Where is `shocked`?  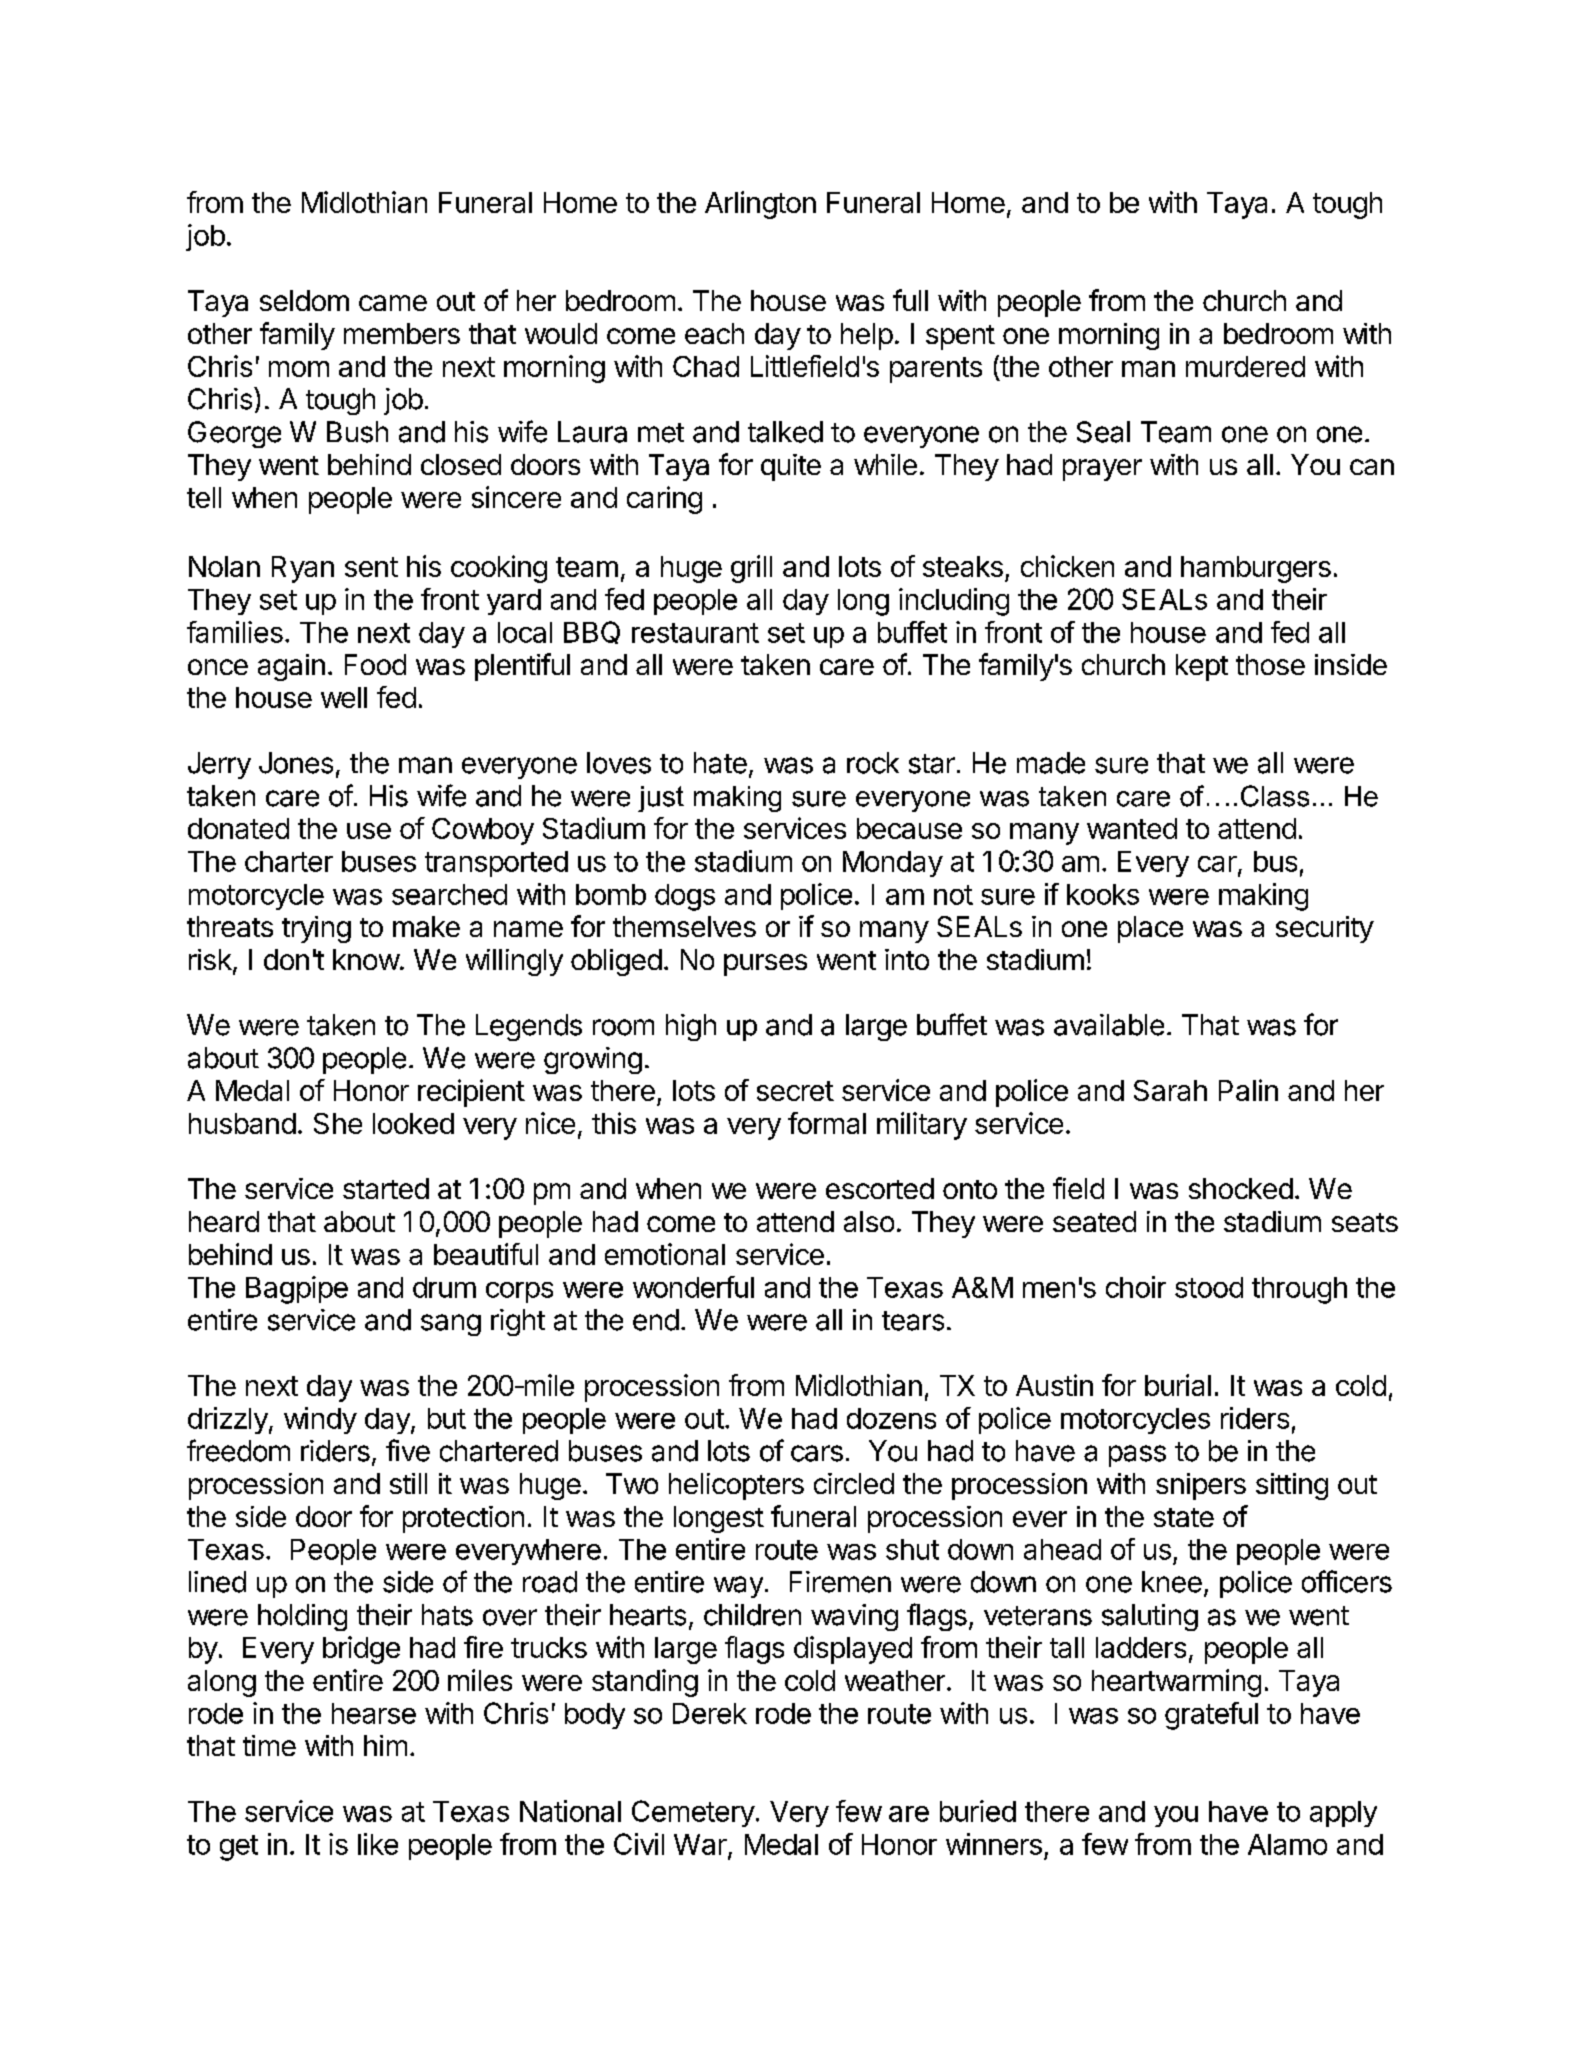
shocked is located at coordinates (1241, 1188).
